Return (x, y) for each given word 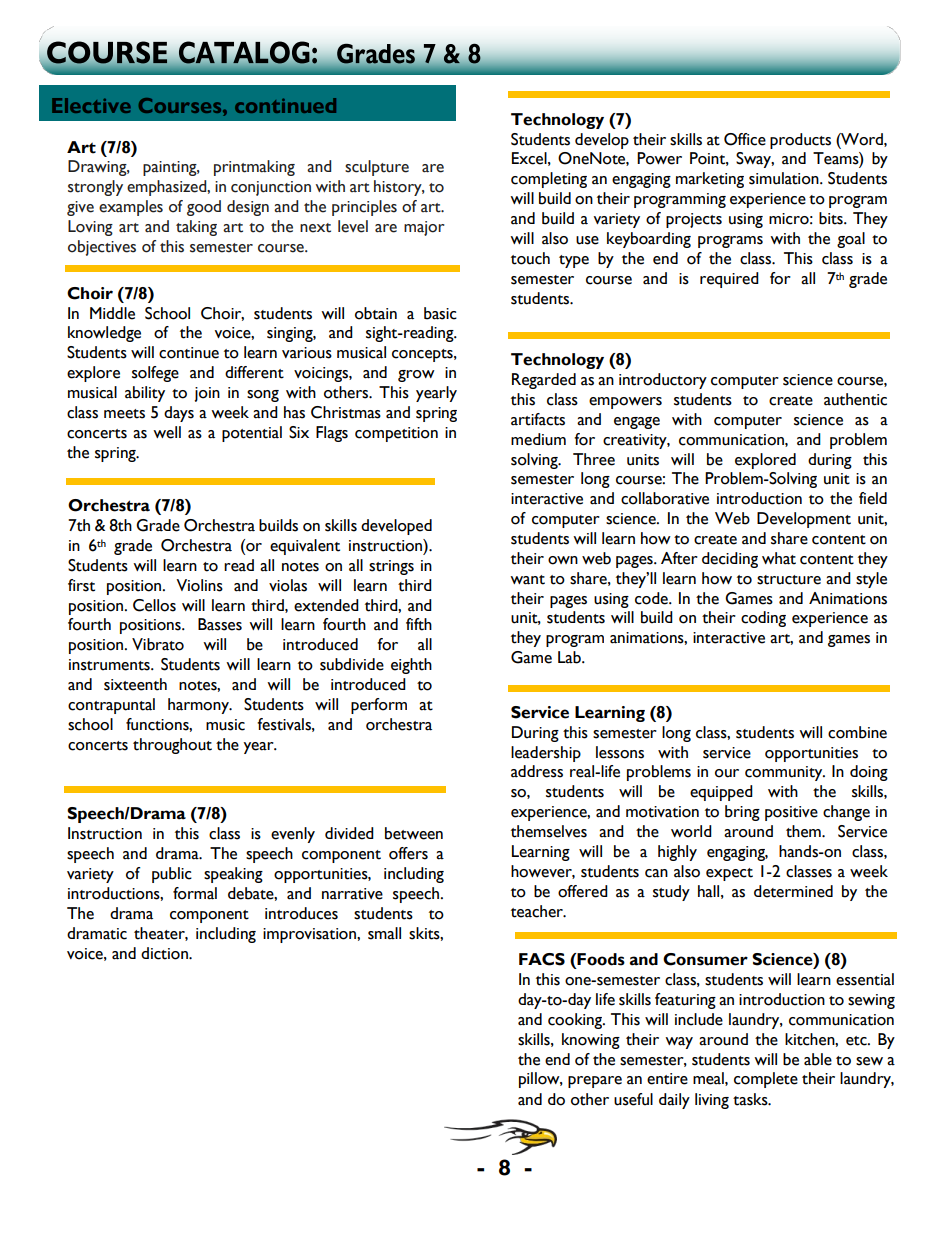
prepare (595, 1082)
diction (165, 953)
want (527, 580)
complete (766, 1080)
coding (763, 619)
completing (549, 180)
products (800, 141)
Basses (220, 624)
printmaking (254, 168)
